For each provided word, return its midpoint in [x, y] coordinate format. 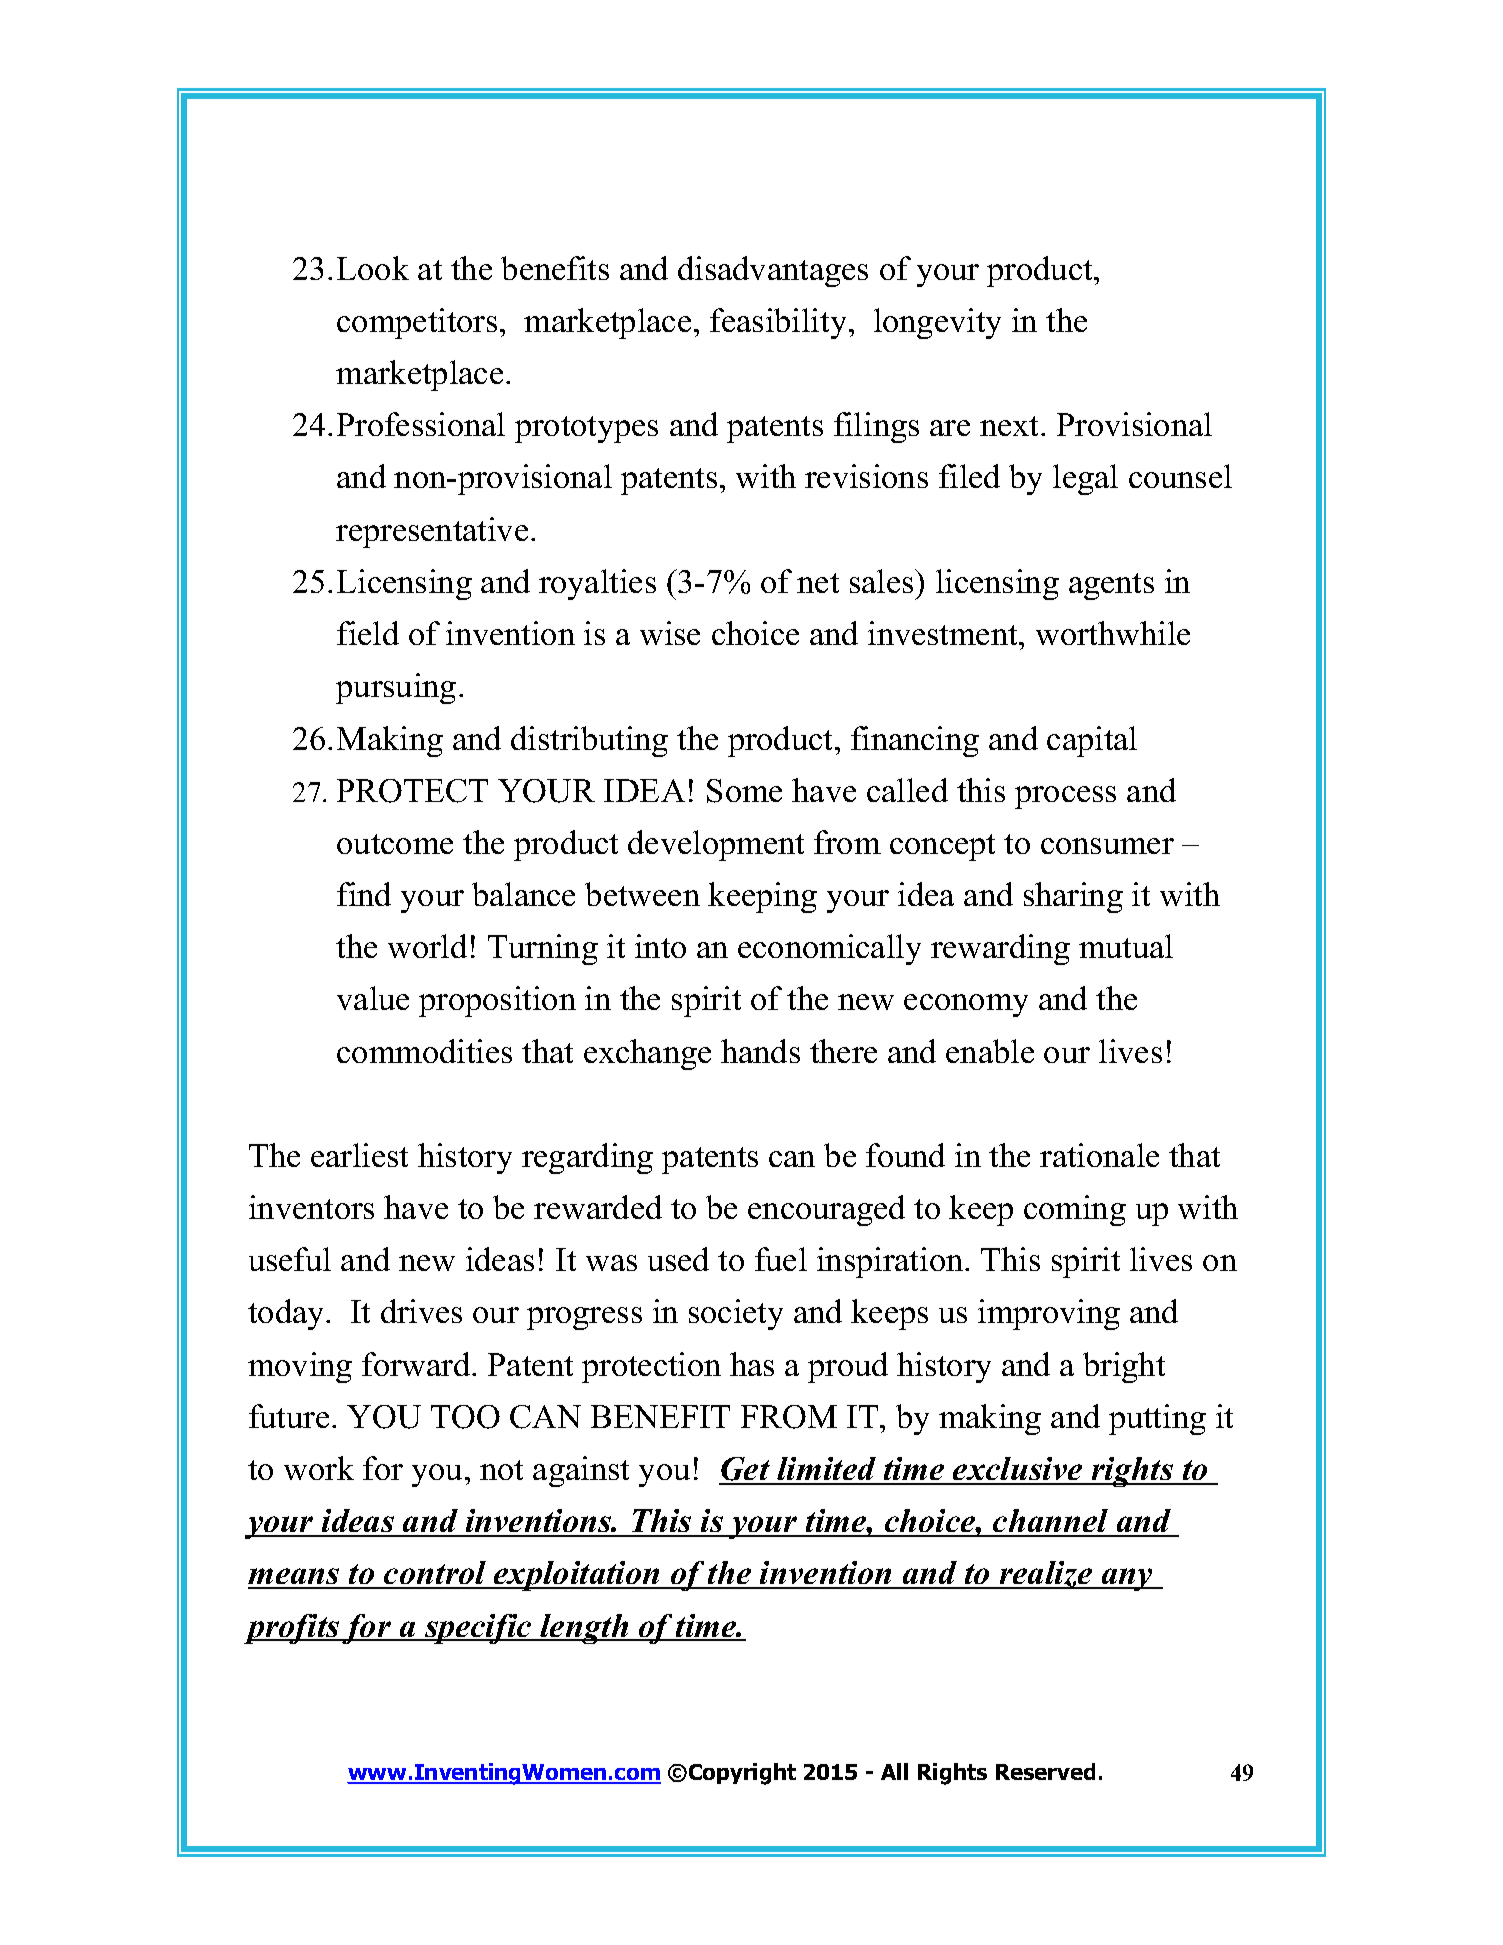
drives [421, 1311]
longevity [937, 323]
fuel [781, 1259]
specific [478, 1629]
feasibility [778, 323]
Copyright [741, 1774]
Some [744, 791]
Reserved [1045, 1771]
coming [1075, 1210]
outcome [395, 844]
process [1065, 797]
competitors [417, 323]
